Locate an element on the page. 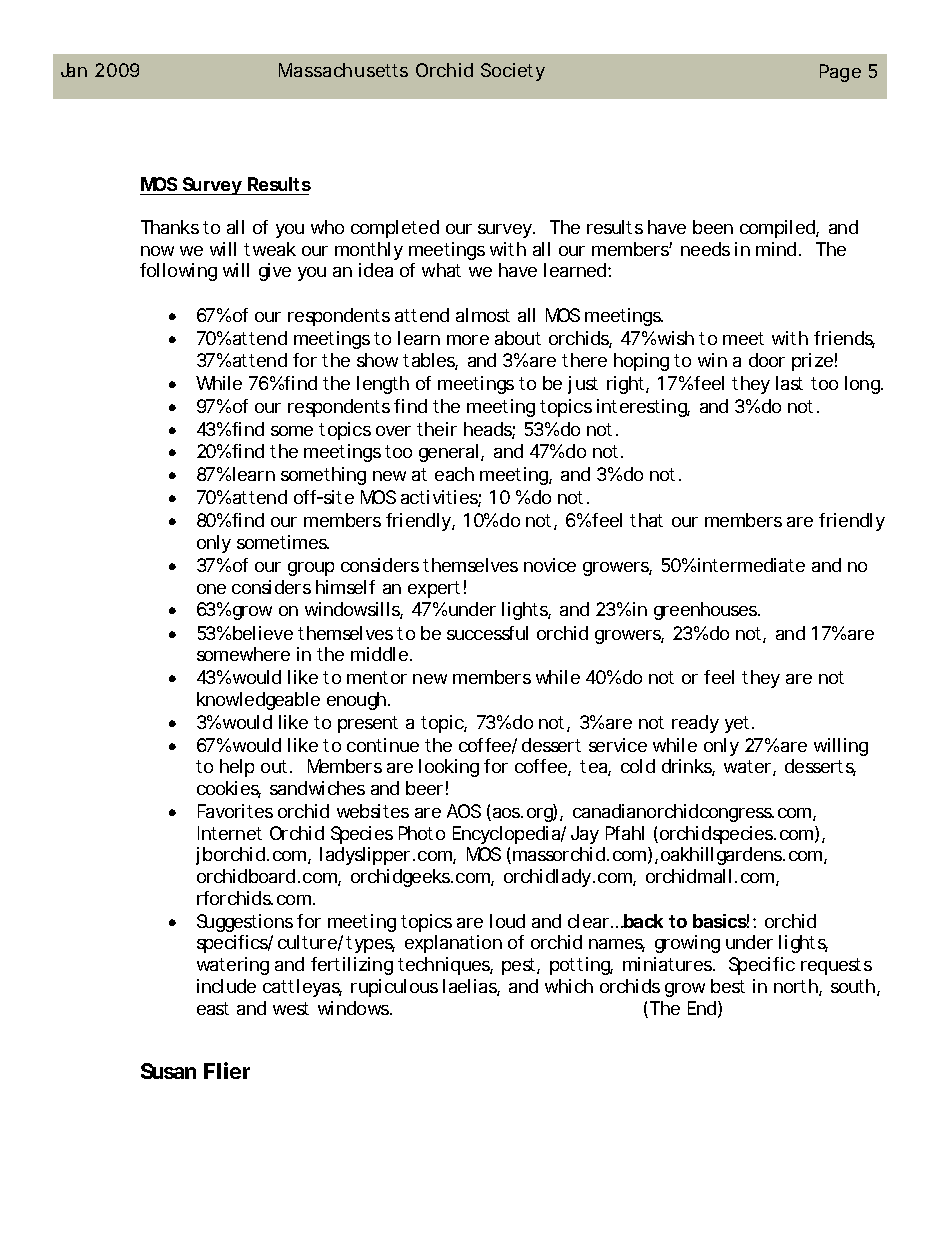  Massachusetts is located at coordinates (343, 70).
